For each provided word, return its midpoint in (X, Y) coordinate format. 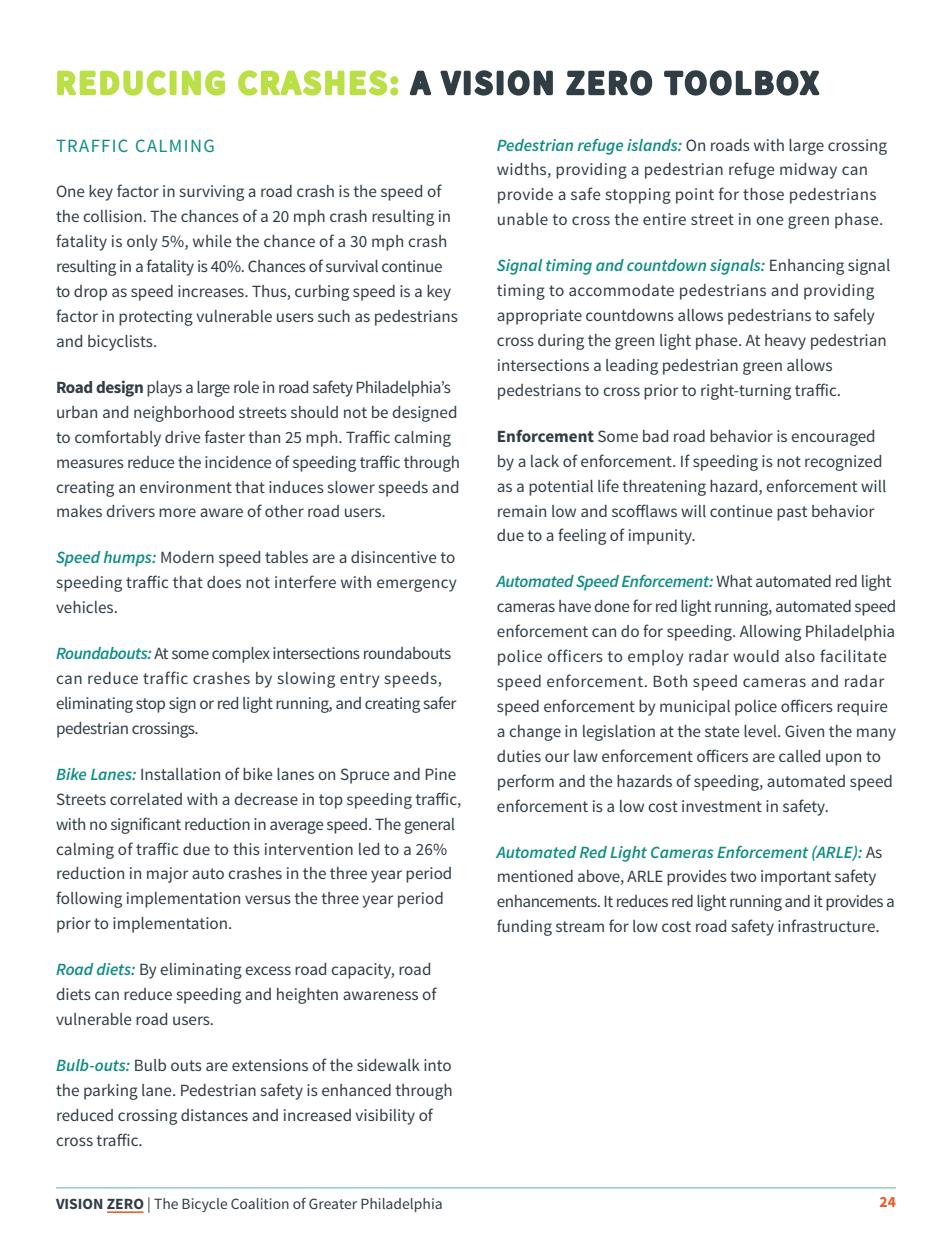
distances (214, 1115)
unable (523, 219)
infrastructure (827, 925)
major (167, 875)
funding (524, 927)
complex (241, 655)
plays (164, 389)
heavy (785, 342)
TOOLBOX (742, 83)
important (796, 878)
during (561, 342)
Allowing (770, 633)
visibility (385, 1117)
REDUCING (141, 83)
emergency (417, 585)
